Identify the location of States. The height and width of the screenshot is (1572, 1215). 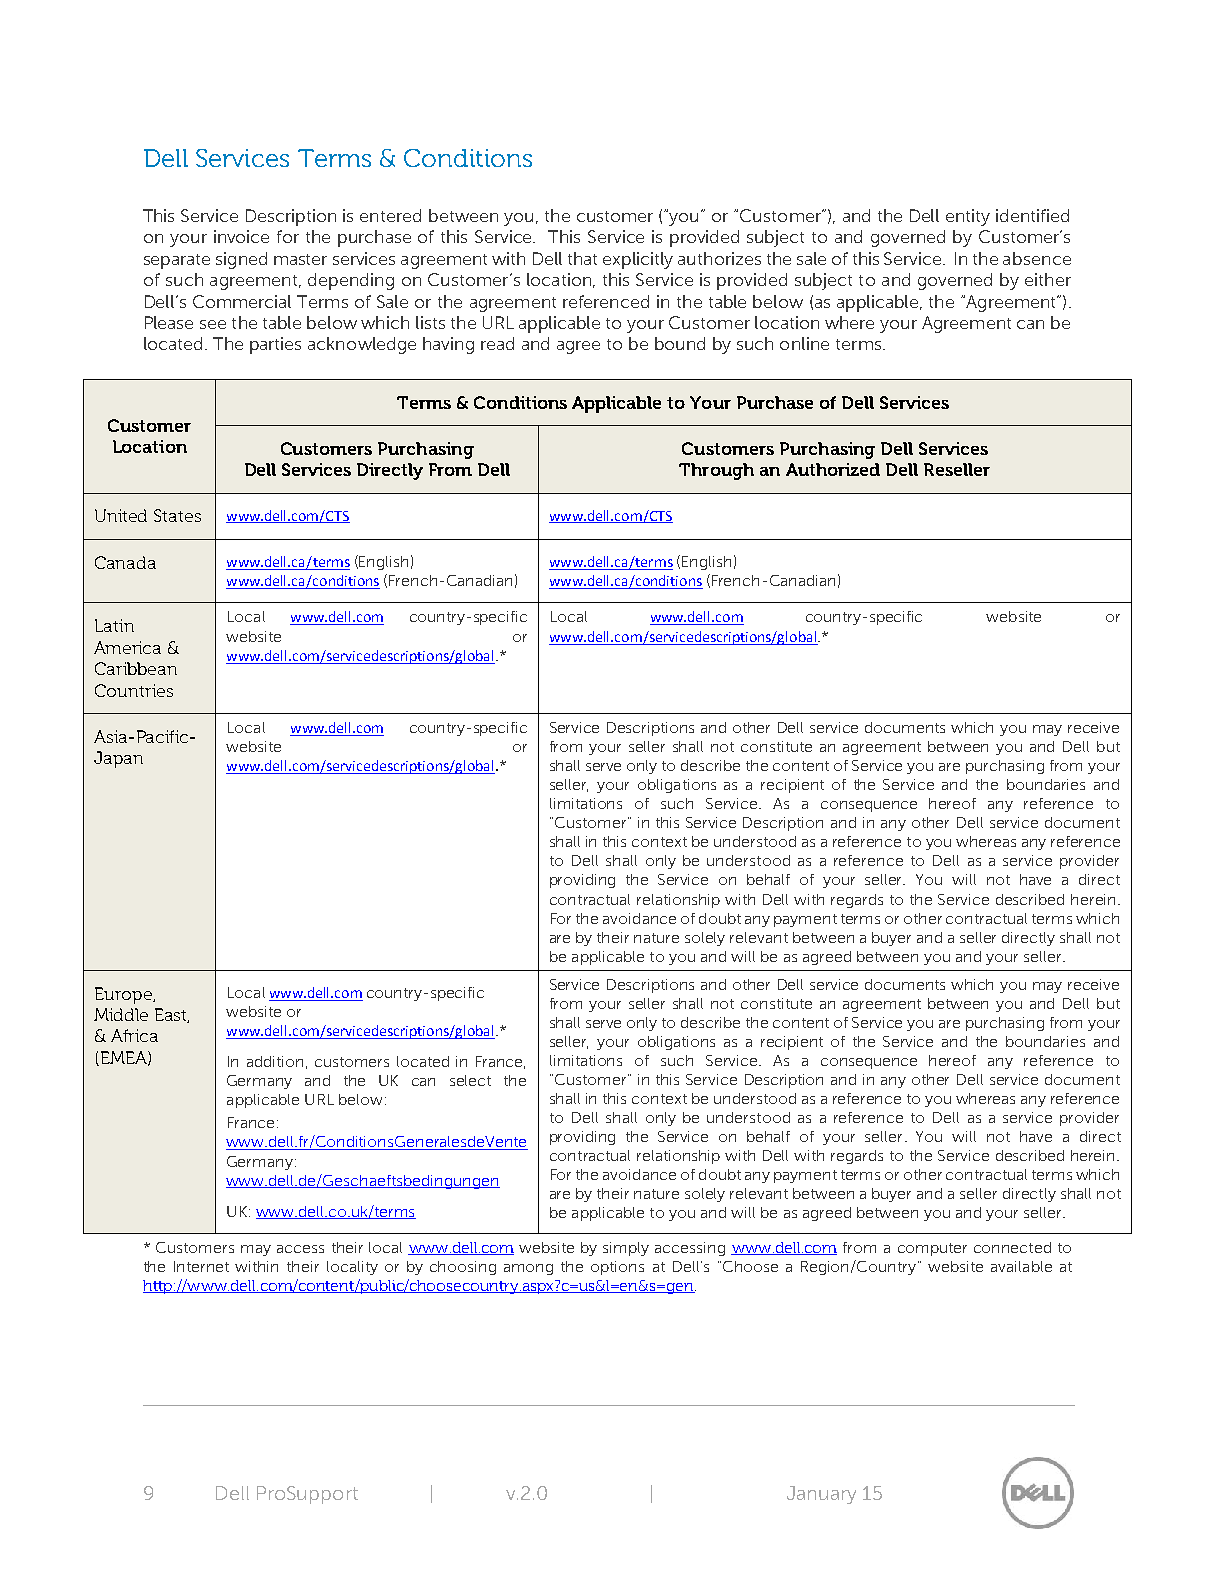
(177, 515).
